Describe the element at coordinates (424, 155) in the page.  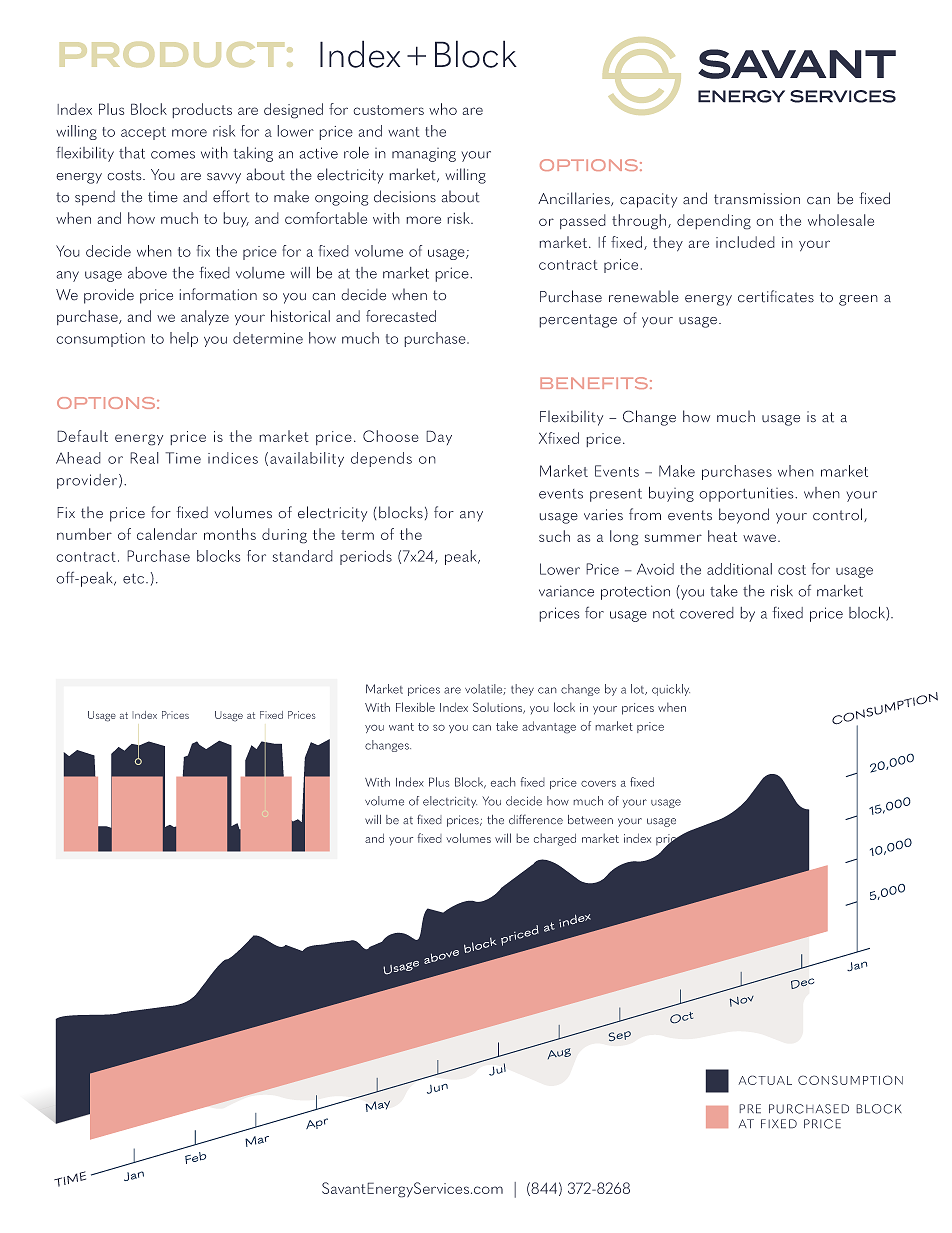
I see `managing` at that location.
